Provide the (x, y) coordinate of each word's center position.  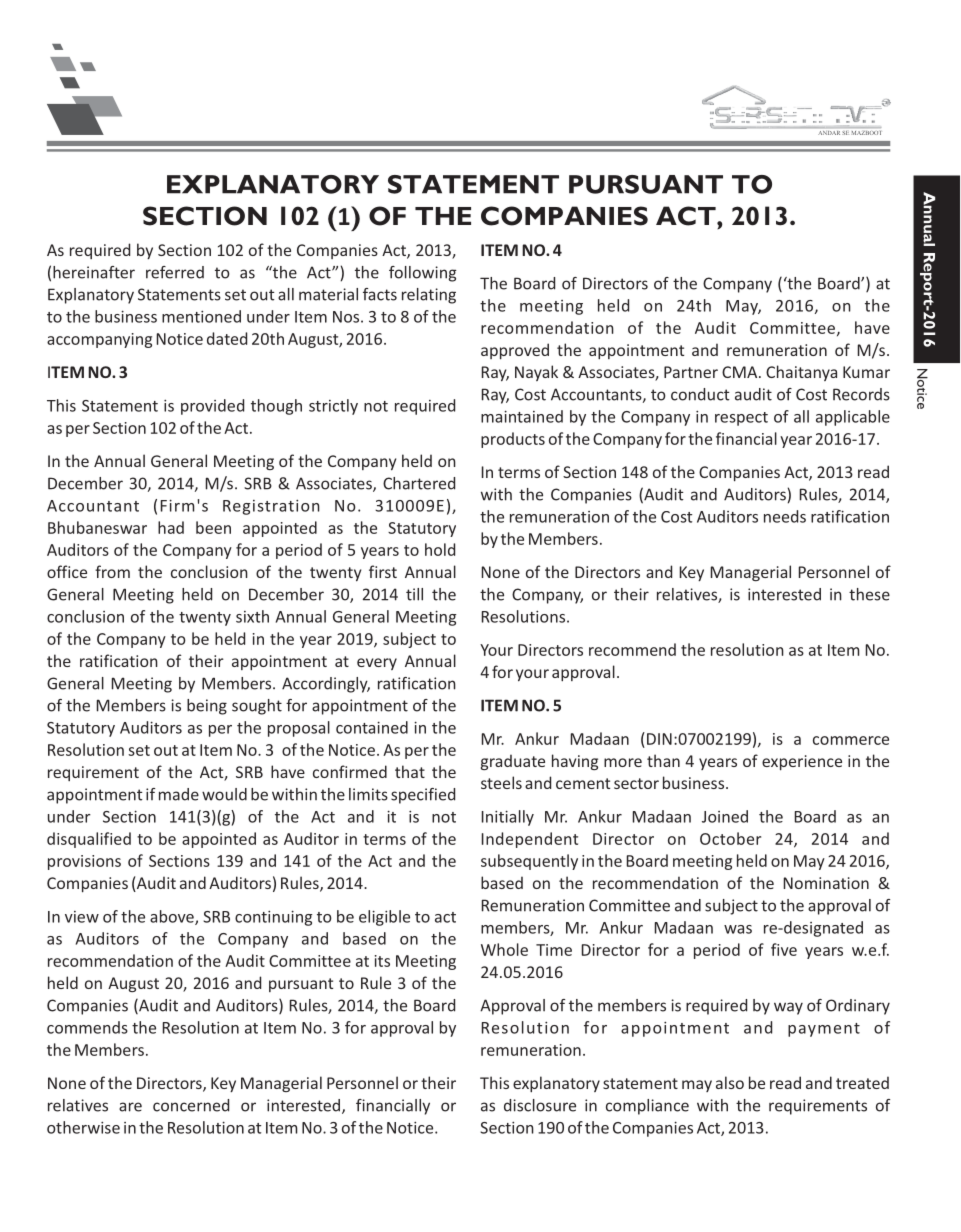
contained (372, 727)
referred (175, 272)
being (207, 707)
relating (429, 296)
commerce (851, 740)
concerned (191, 1105)
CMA (741, 372)
